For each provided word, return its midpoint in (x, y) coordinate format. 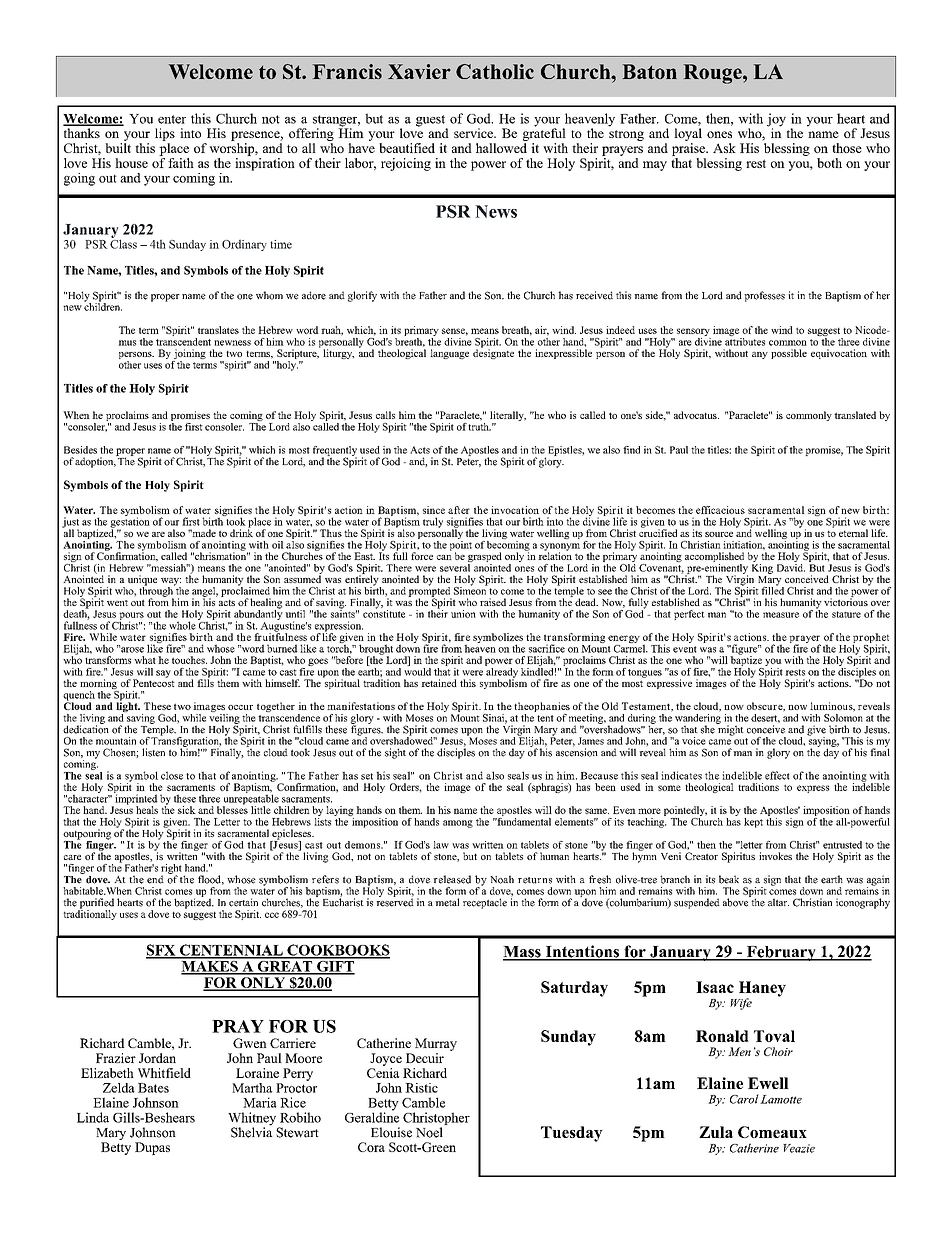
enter (172, 119)
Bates (153, 1088)
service (474, 133)
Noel (429, 1132)
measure (781, 615)
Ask (724, 148)
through (157, 591)
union (463, 614)
